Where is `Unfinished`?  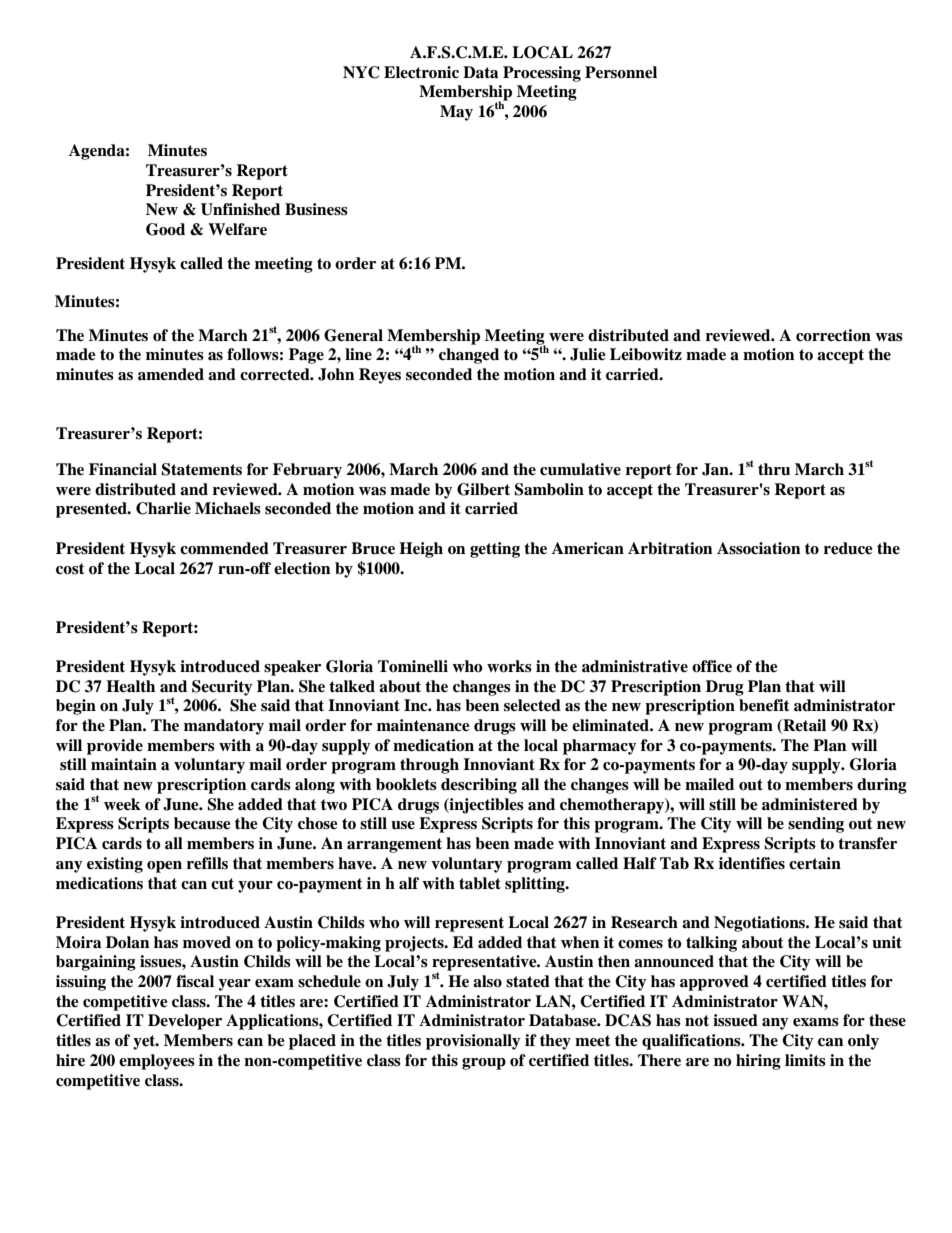 Unfinished is located at coordinates (240, 209).
